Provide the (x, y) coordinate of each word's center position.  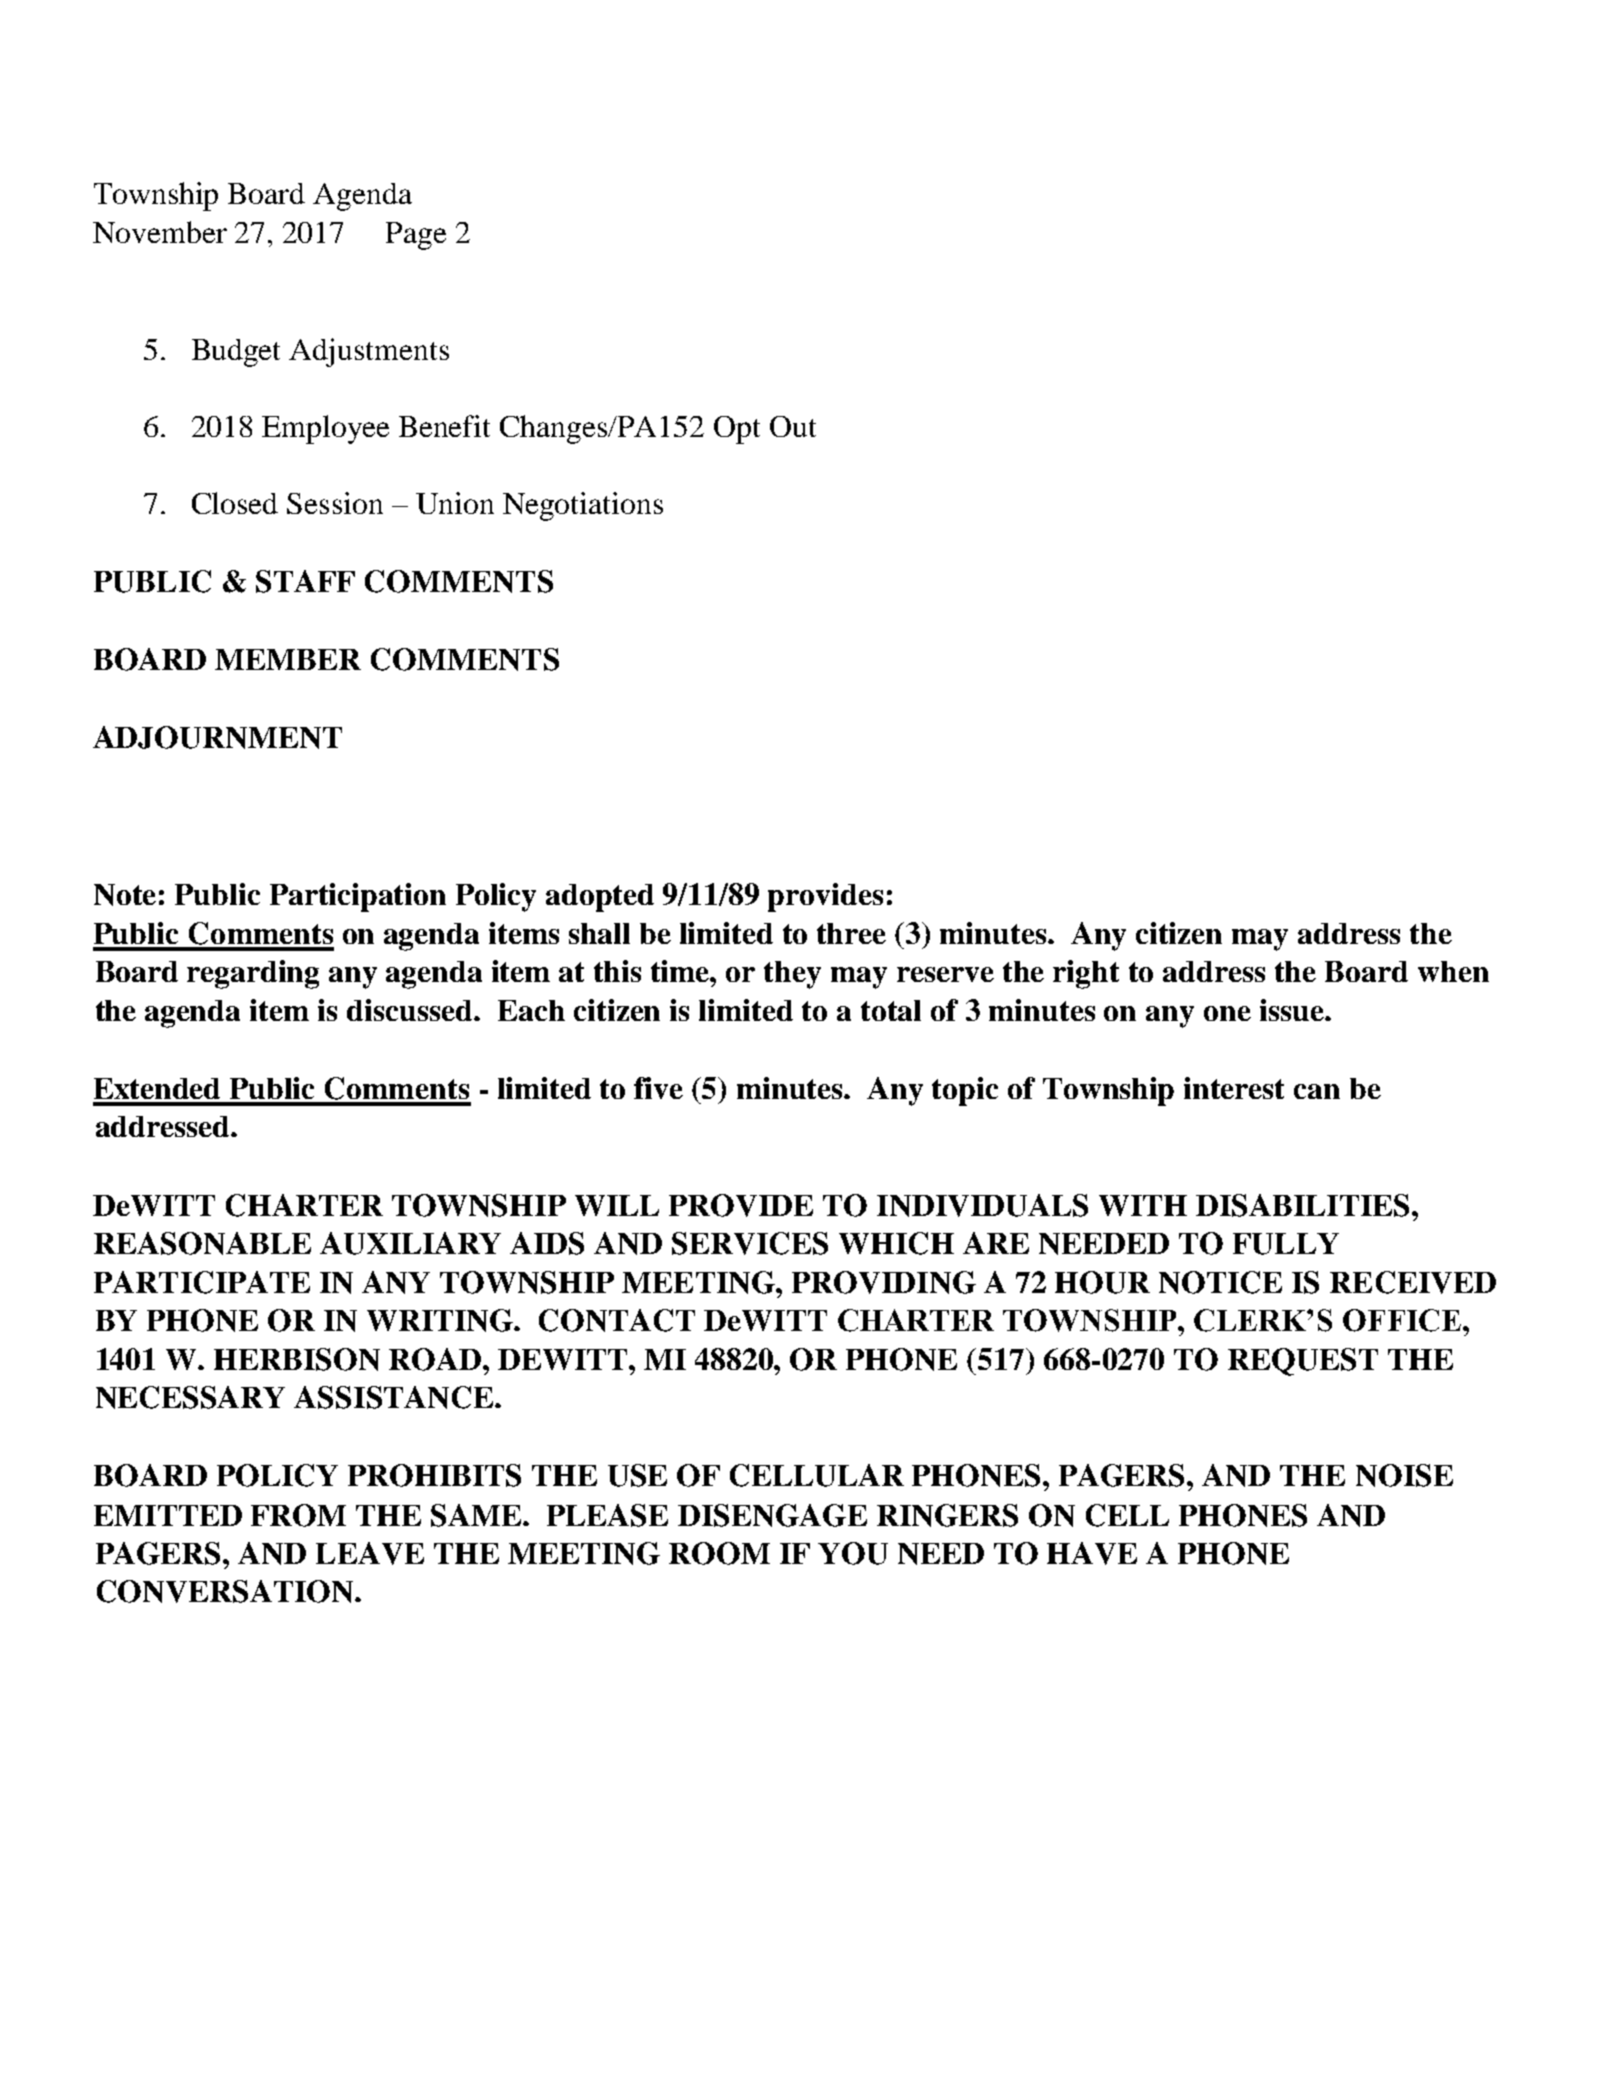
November (160, 232)
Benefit (444, 426)
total (891, 1010)
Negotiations (583, 506)
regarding (253, 974)
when (1453, 971)
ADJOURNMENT (217, 737)
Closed (235, 503)
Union (455, 503)
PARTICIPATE (202, 1282)
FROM (298, 1515)
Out (793, 426)
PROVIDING (884, 1282)
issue (1293, 1010)
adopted (600, 898)
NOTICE (1220, 1282)
